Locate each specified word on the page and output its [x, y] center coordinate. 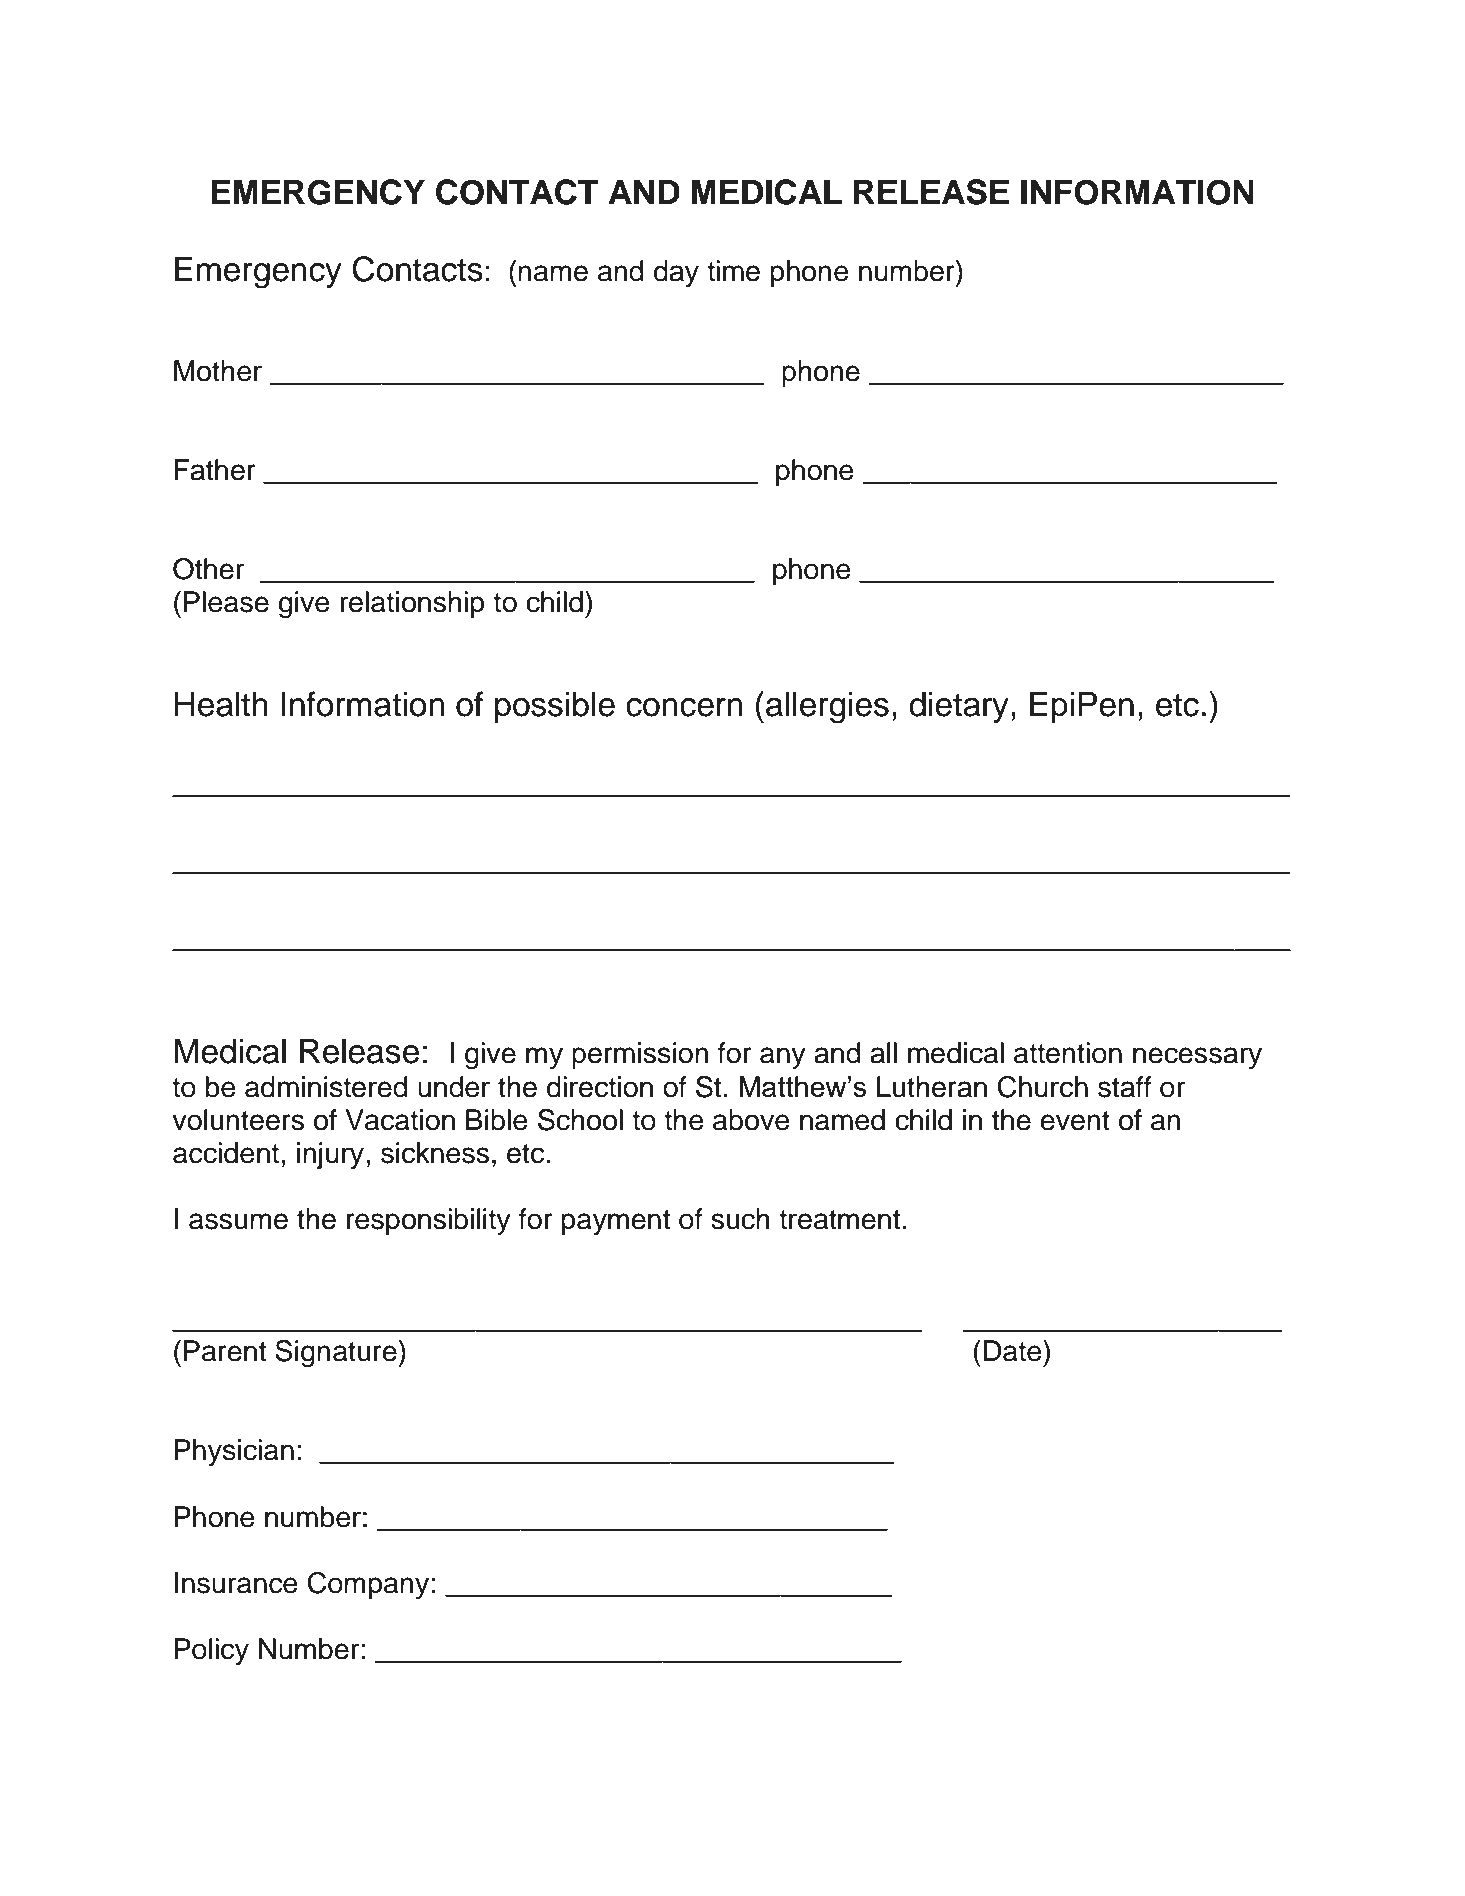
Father [215, 470]
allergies [827, 708]
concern [684, 707]
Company [368, 1585]
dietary [959, 707]
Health [221, 704]
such [740, 1219]
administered [326, 1087]
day [676, 273]
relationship [412, 604]
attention [1068, 1053]
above [751, 1120]
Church [1043, 1087]
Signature [337, 1354]
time [733, 271]
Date [1014, 1351]
